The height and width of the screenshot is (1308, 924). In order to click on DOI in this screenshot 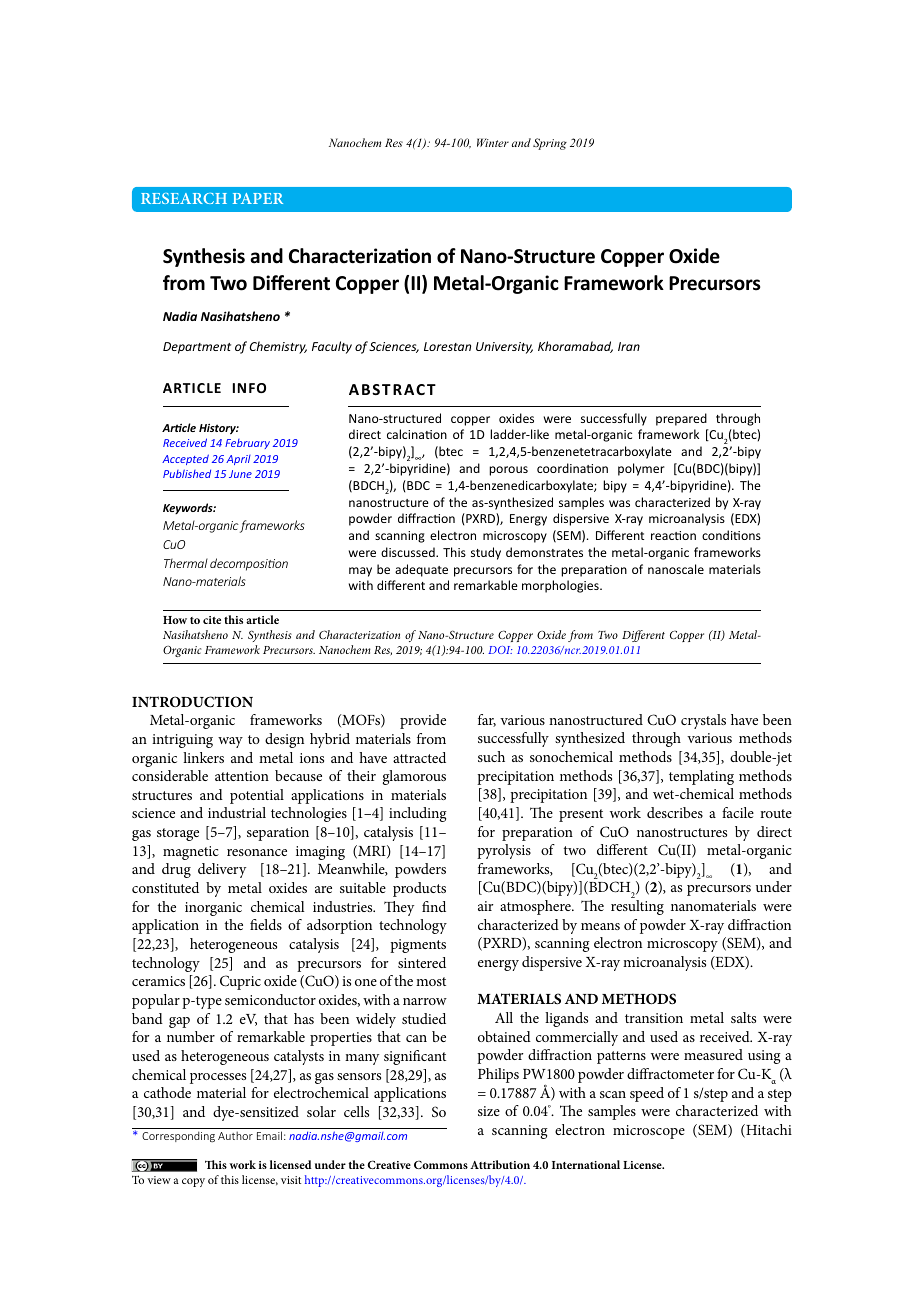, I will do `click(500, 650)`.
